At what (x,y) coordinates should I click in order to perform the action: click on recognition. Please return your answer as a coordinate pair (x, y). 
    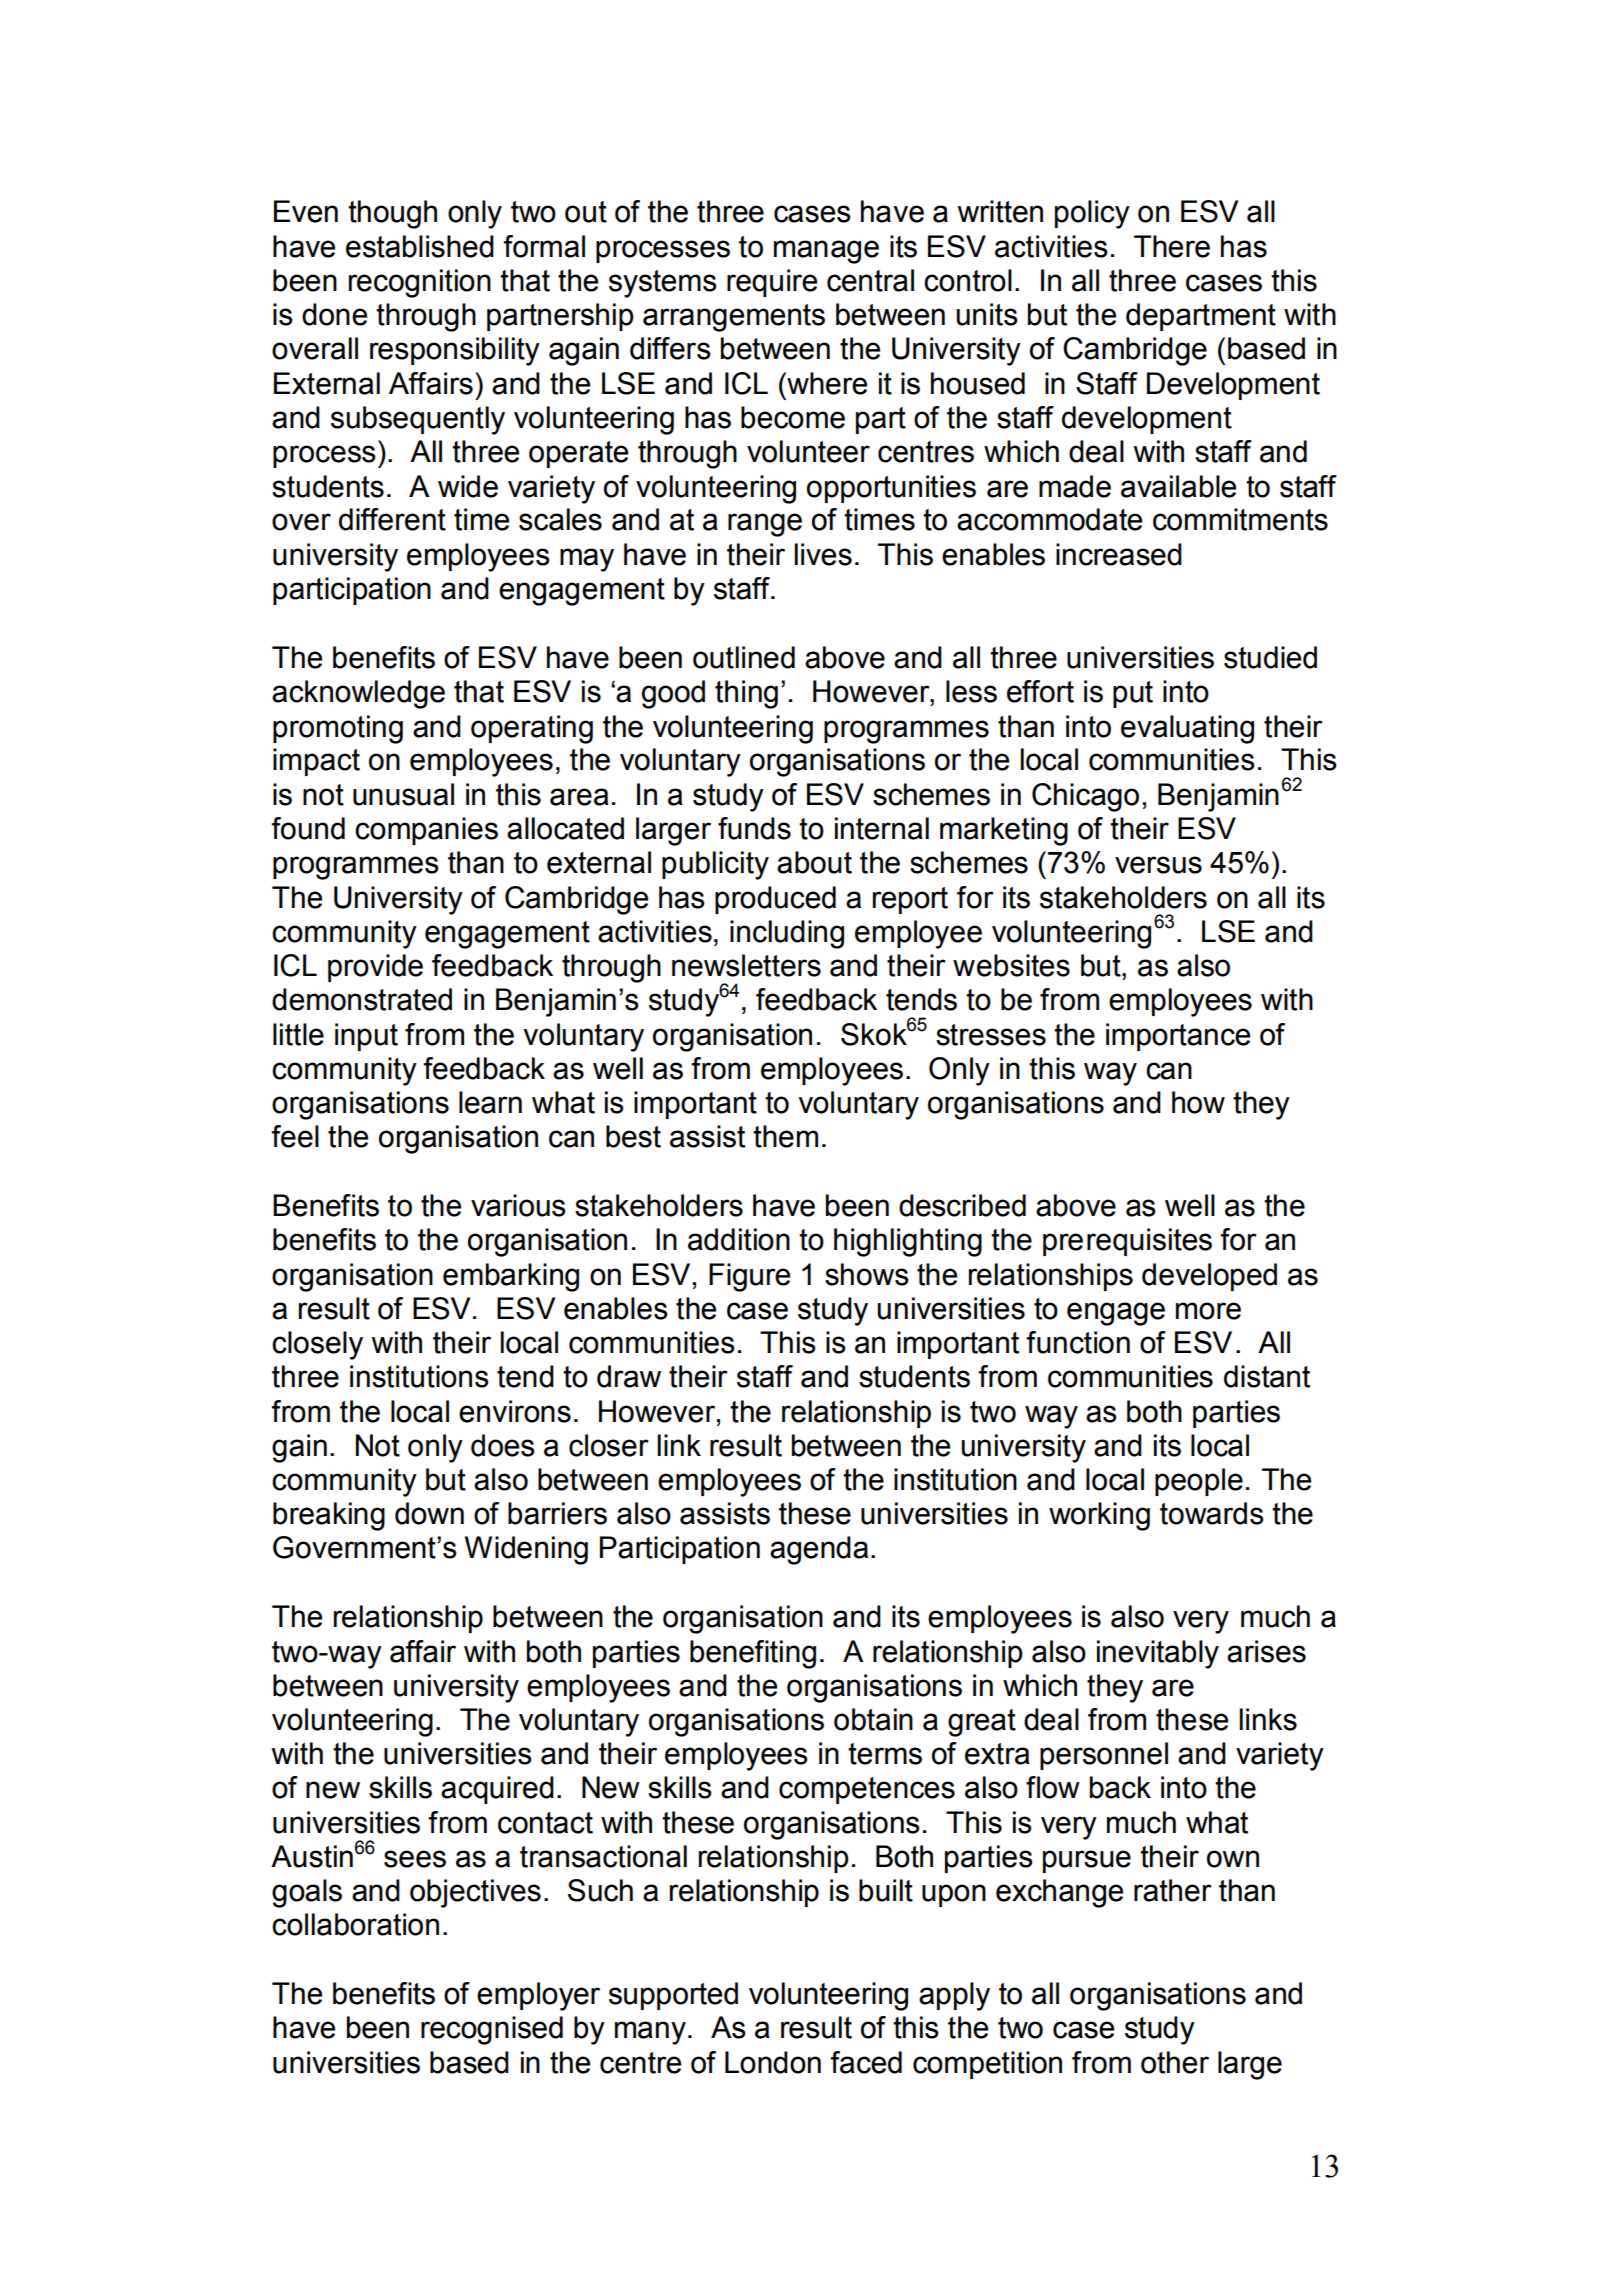
    Looking at the image, I should click on (420, 283).
